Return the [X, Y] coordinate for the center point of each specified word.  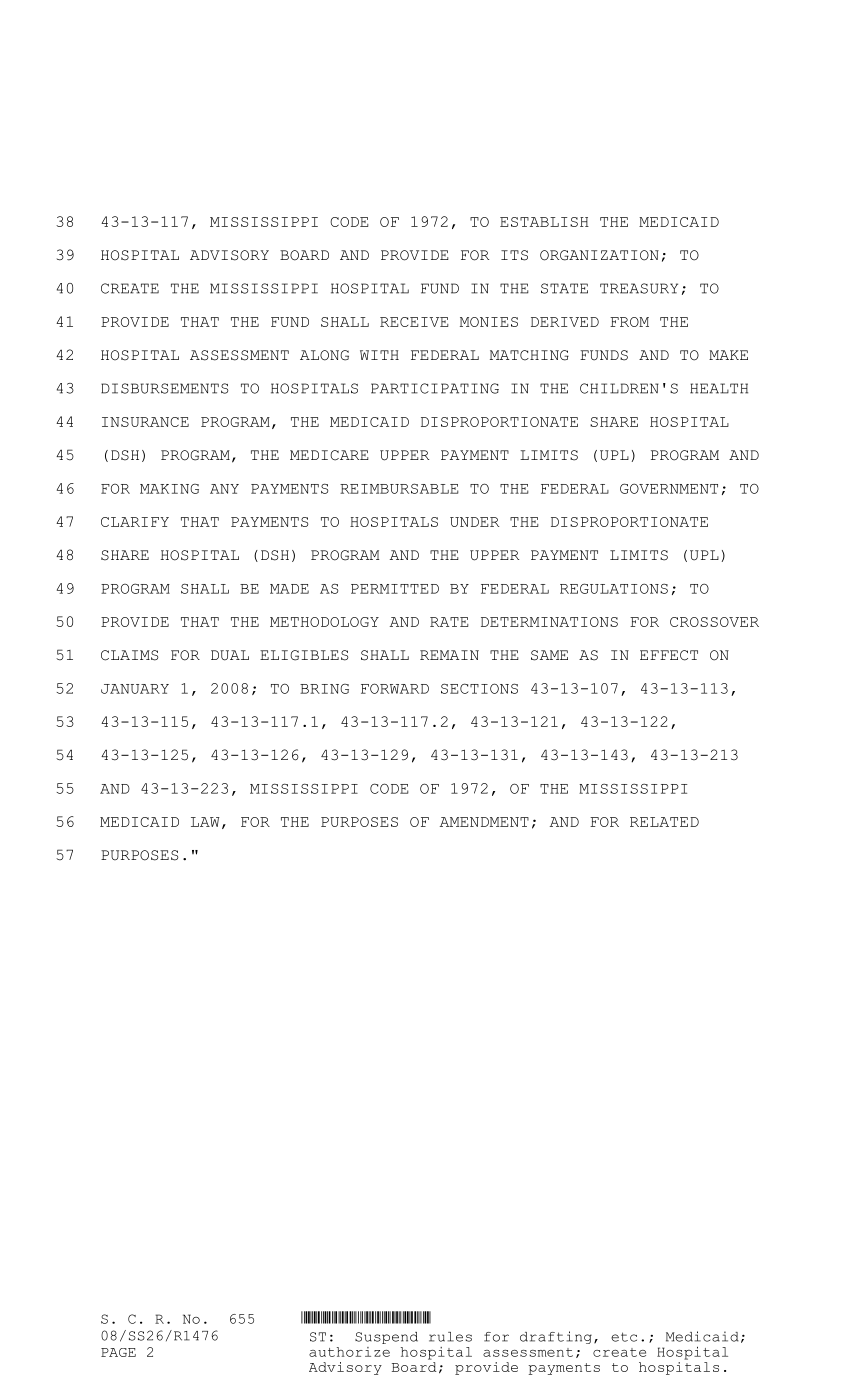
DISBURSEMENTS [165, 388]
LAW [205, 822]
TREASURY [639, 288]
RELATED [664, 822]
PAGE [118, 1352]
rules [450, 1337]
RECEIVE [414, 322]
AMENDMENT [484, 822]
